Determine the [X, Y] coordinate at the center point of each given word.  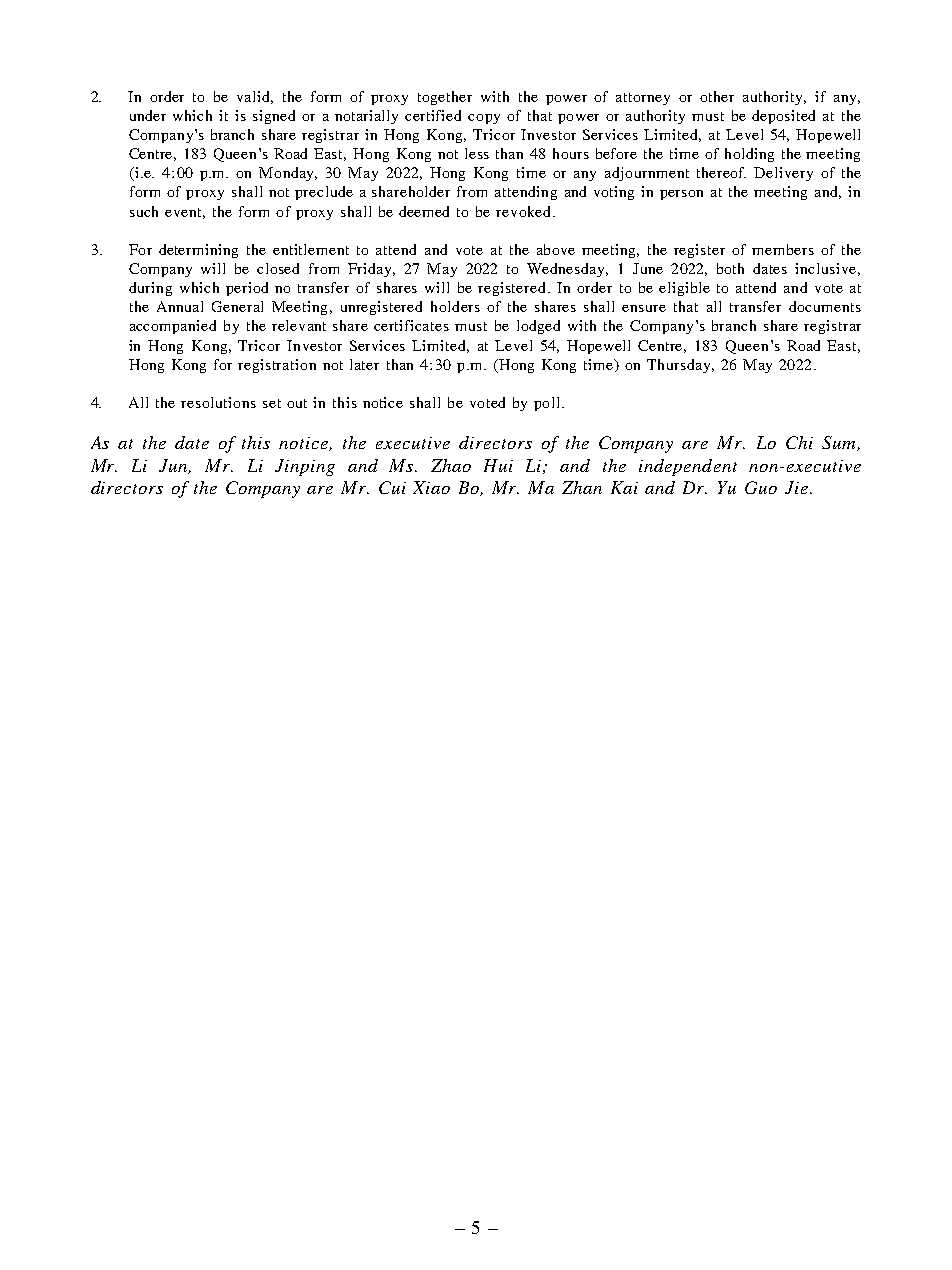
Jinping [305, 467]
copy [484, 119]
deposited [783, 117]
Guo [761, 487]
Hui [498, 465]
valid [255, 97]
